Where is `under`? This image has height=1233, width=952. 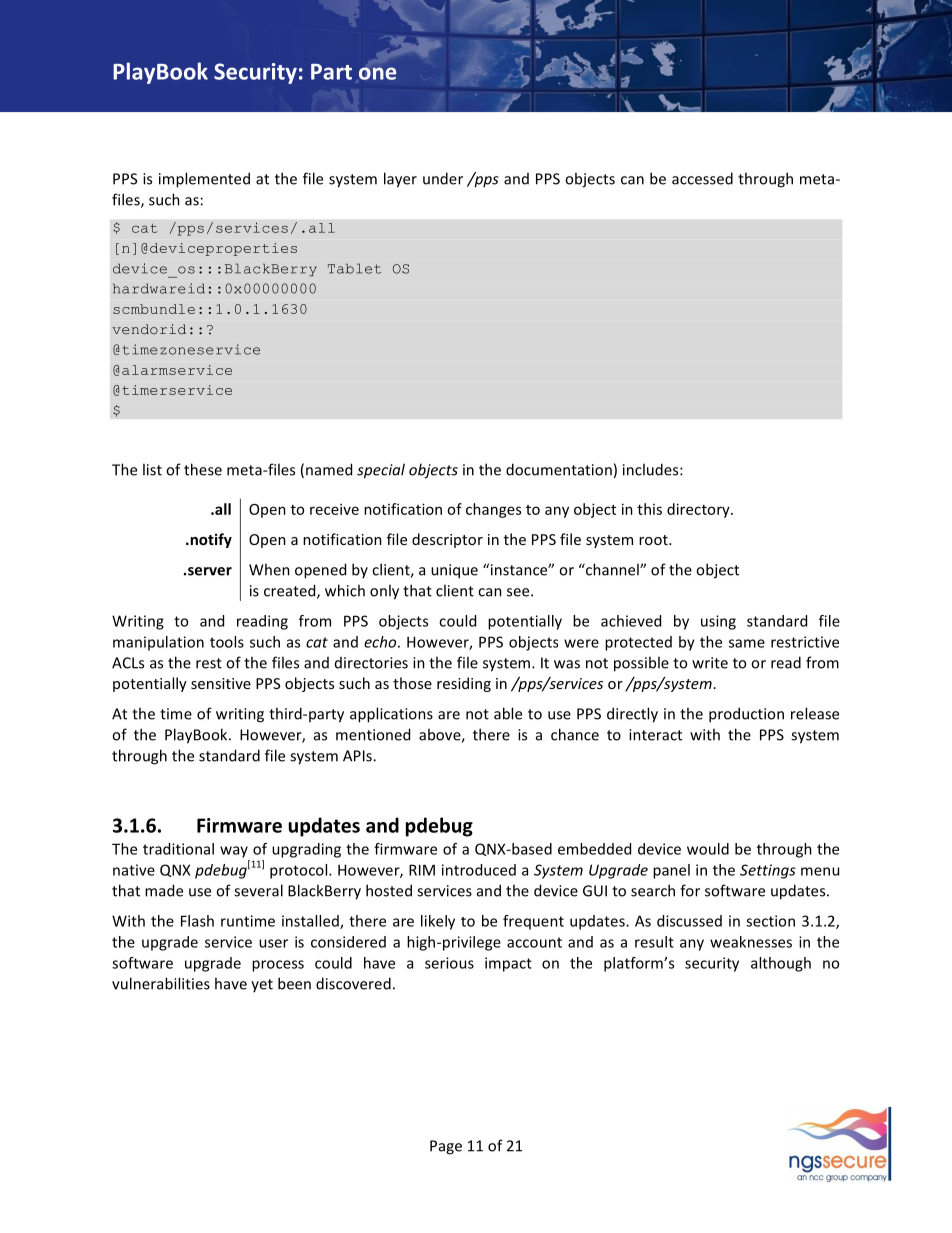
under is located at coordinates (443, 178).
